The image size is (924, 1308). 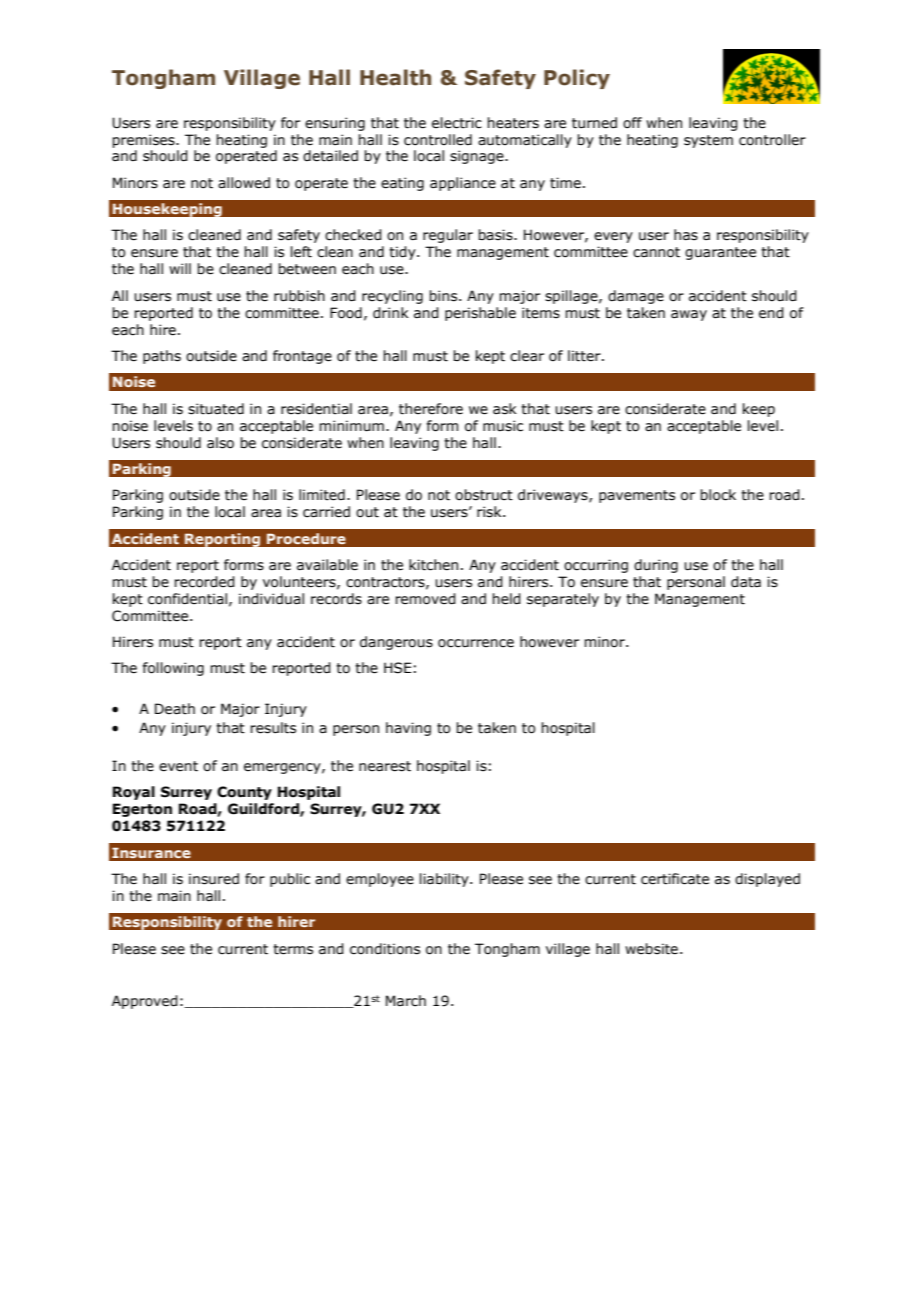 I want to click on electric, so click(x=457, y=123).
